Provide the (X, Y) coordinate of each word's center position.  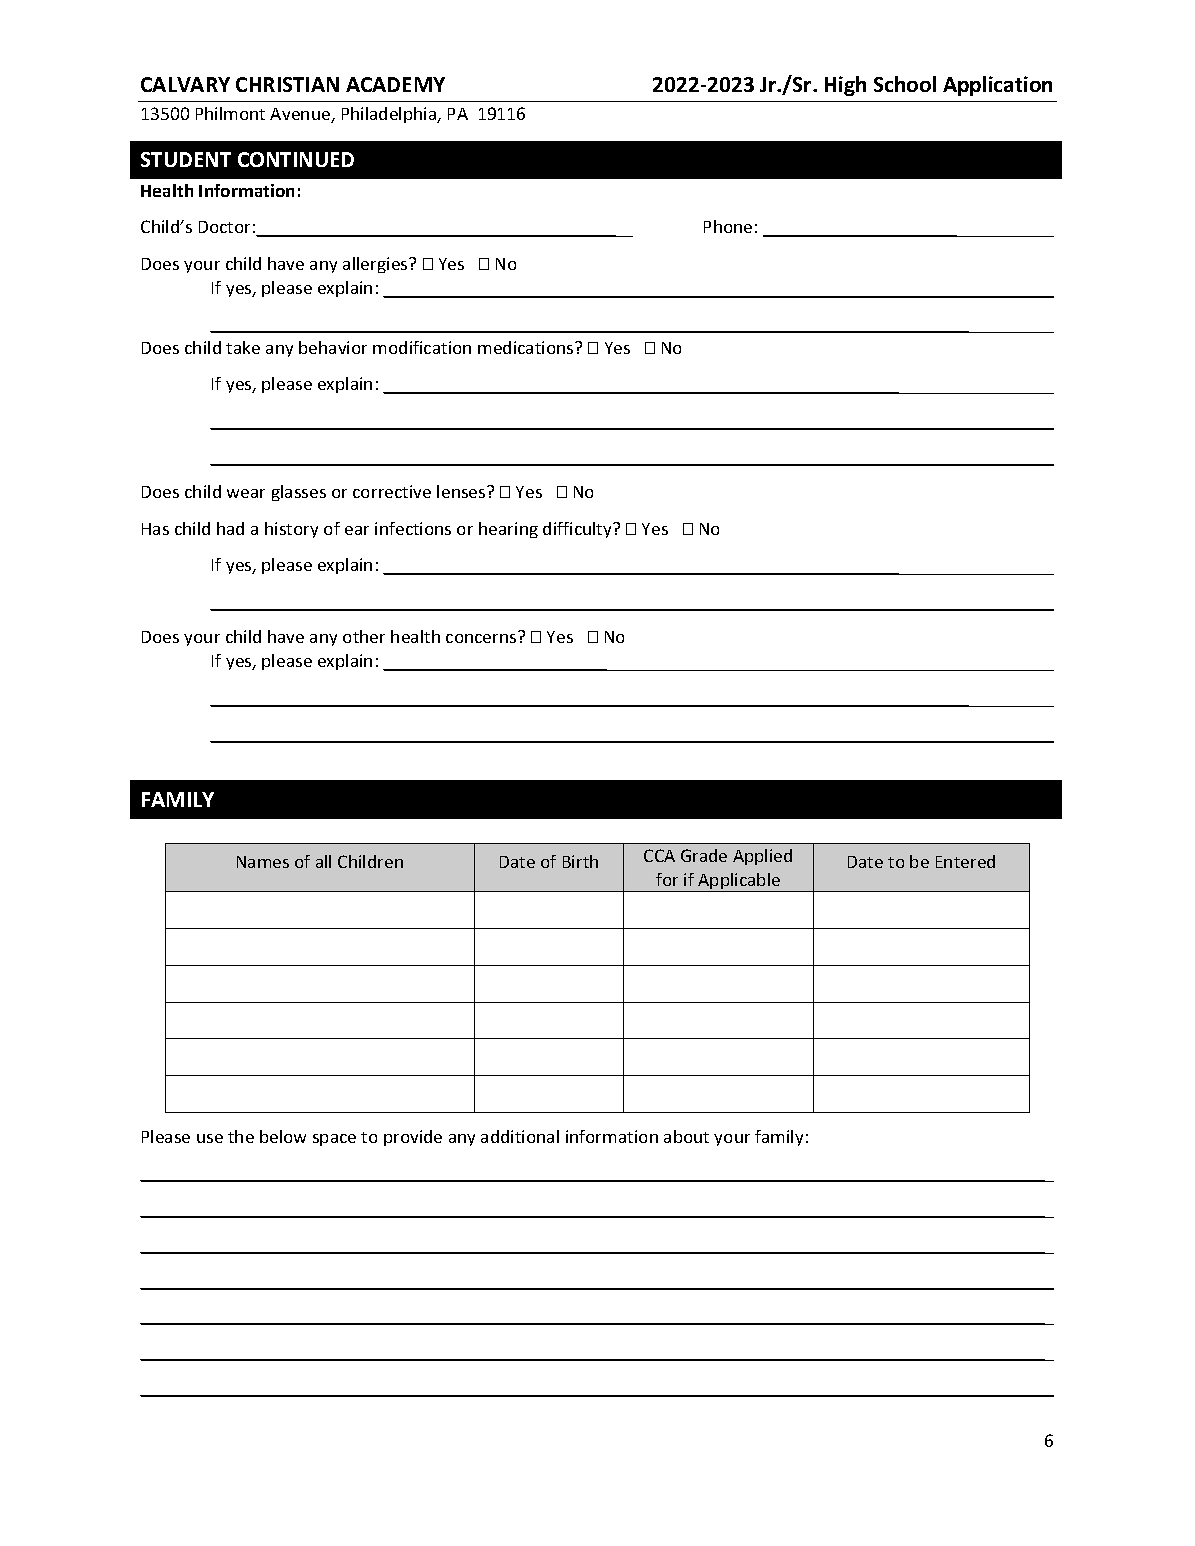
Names (263, 862)
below (283, 1136)
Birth (580, 861)
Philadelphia (390, 115)
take (243, 347)
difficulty (579, 530)
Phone (728, 226)
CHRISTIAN (287, 84)
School (905, 84)
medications (527, 347)
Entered (965, 861)
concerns (481, 638)
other (364, 636)
